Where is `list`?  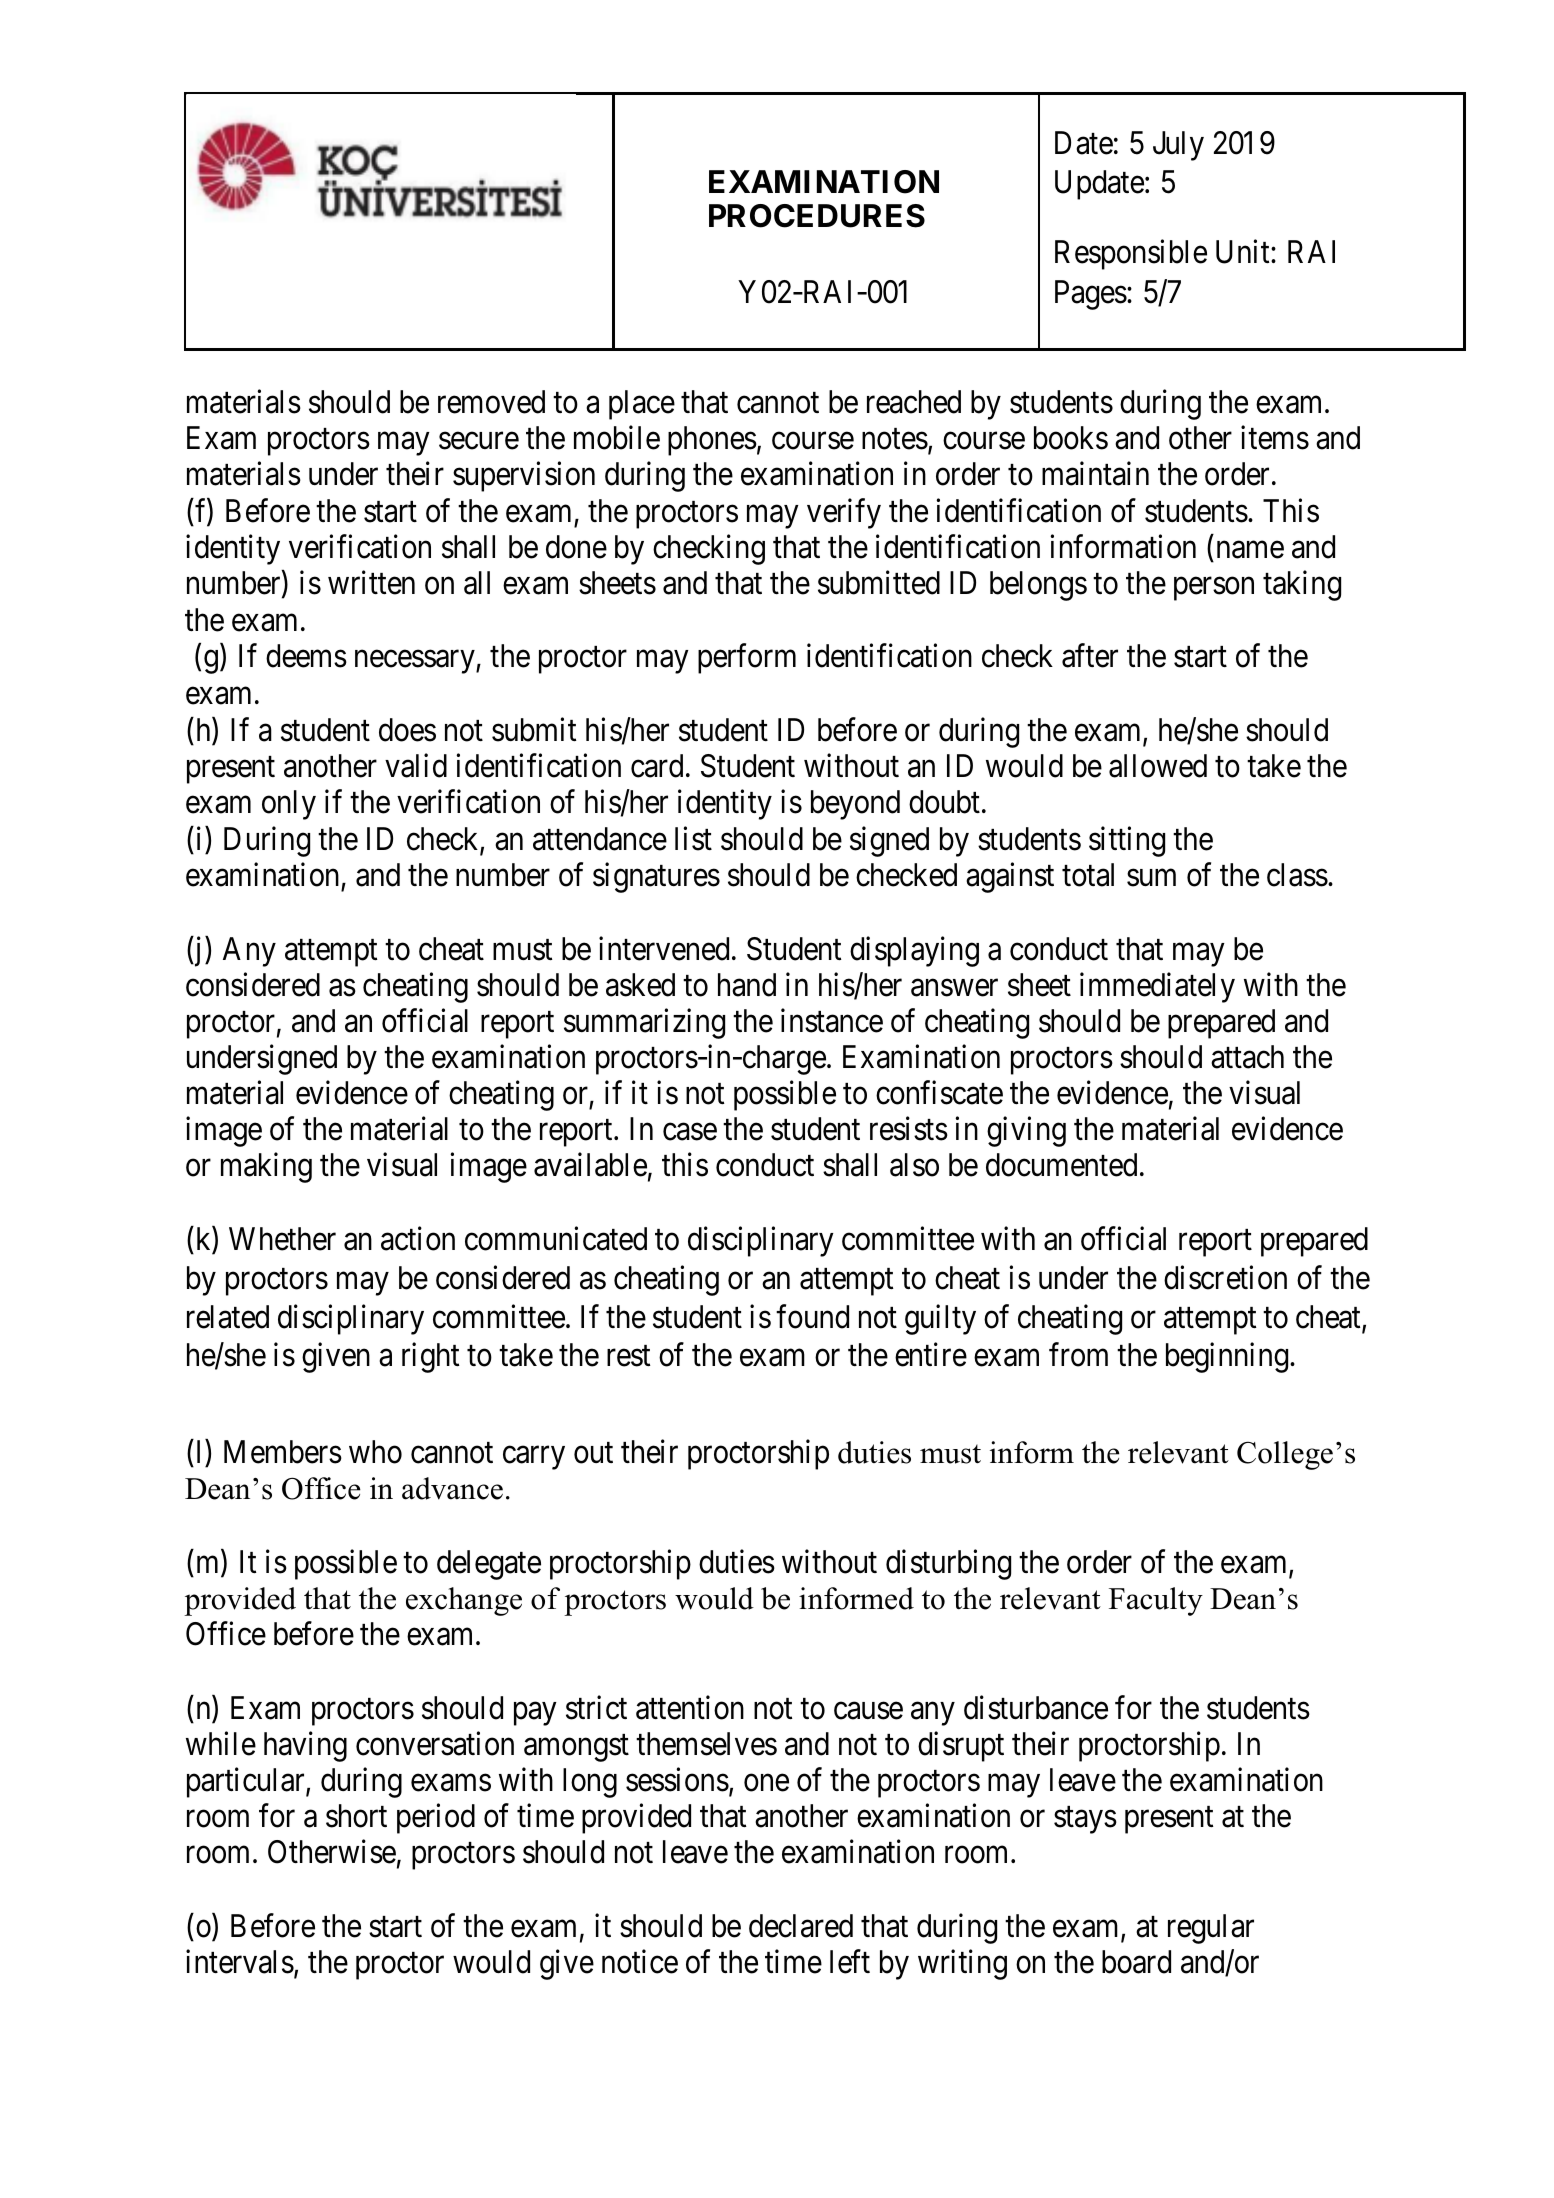 list is located at coordinates (693, 838).
